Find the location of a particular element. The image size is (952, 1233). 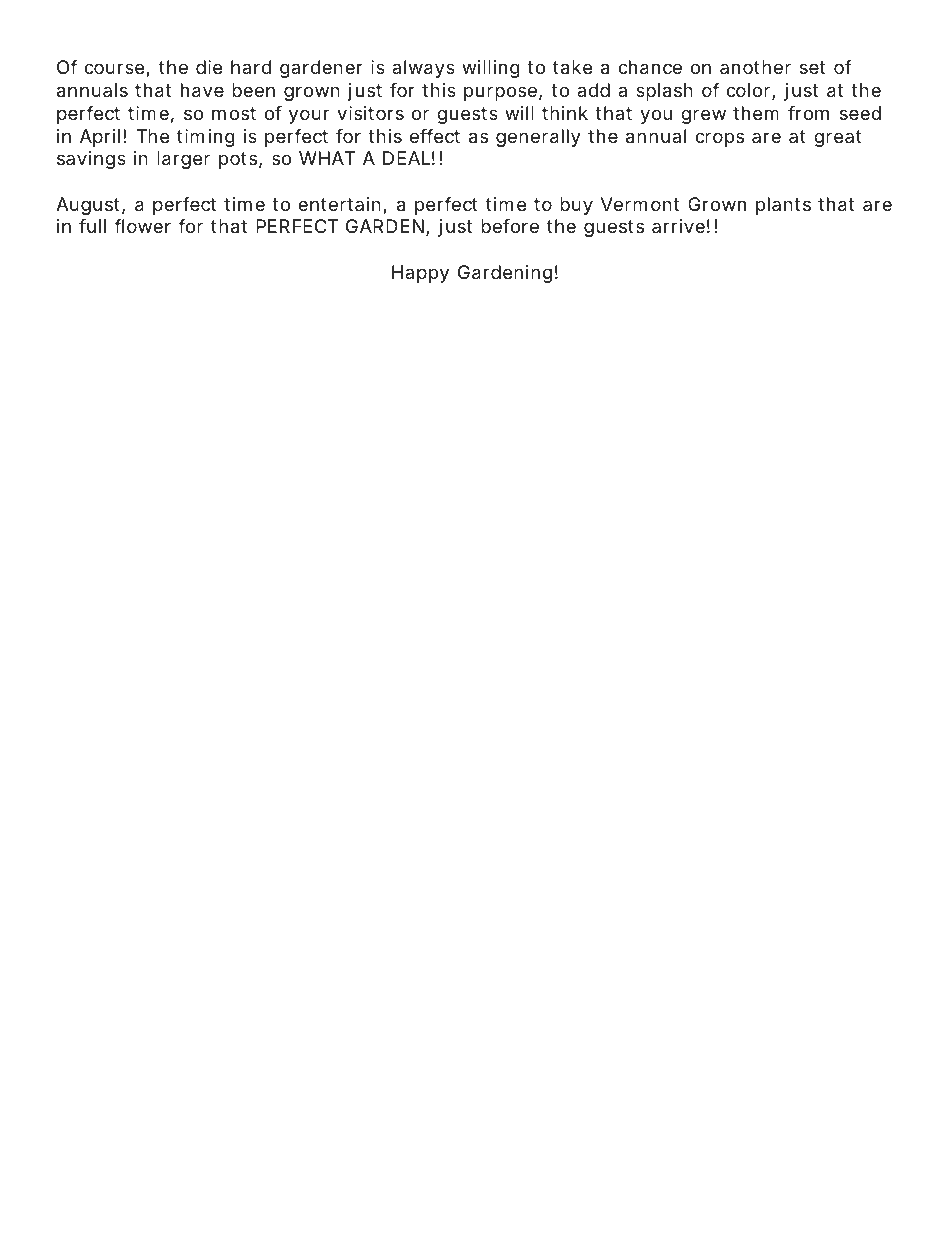

most is located at coordinates (234, 113).
